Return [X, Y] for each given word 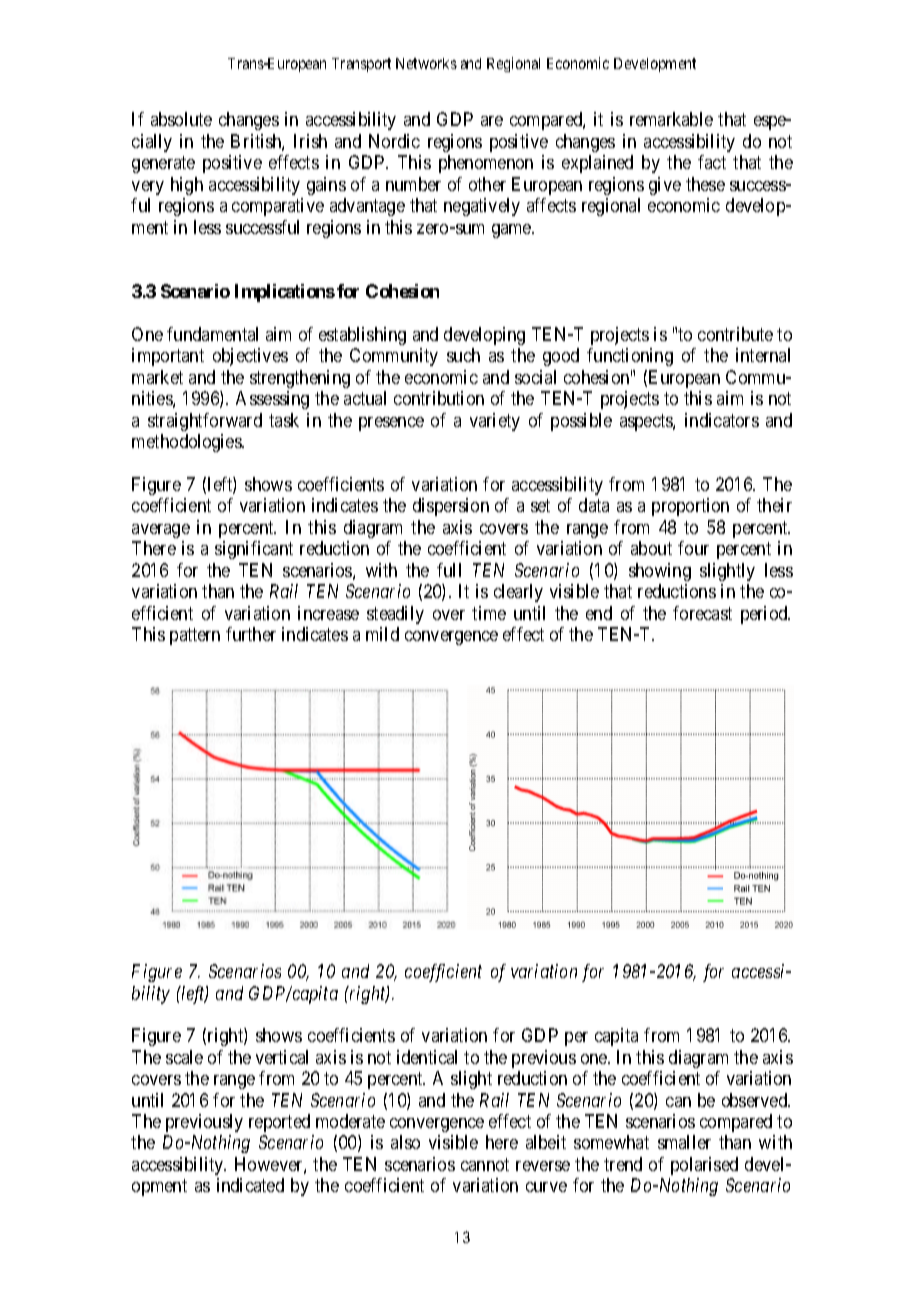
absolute [181, 119]
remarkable [671, 119]
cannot [485, 1164]
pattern [195, 636]
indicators [722, 420]
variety [495, 422]
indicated [250, 1185]
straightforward [205, 422]
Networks [426, 63]
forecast [702, 613]
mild [382, 634]
